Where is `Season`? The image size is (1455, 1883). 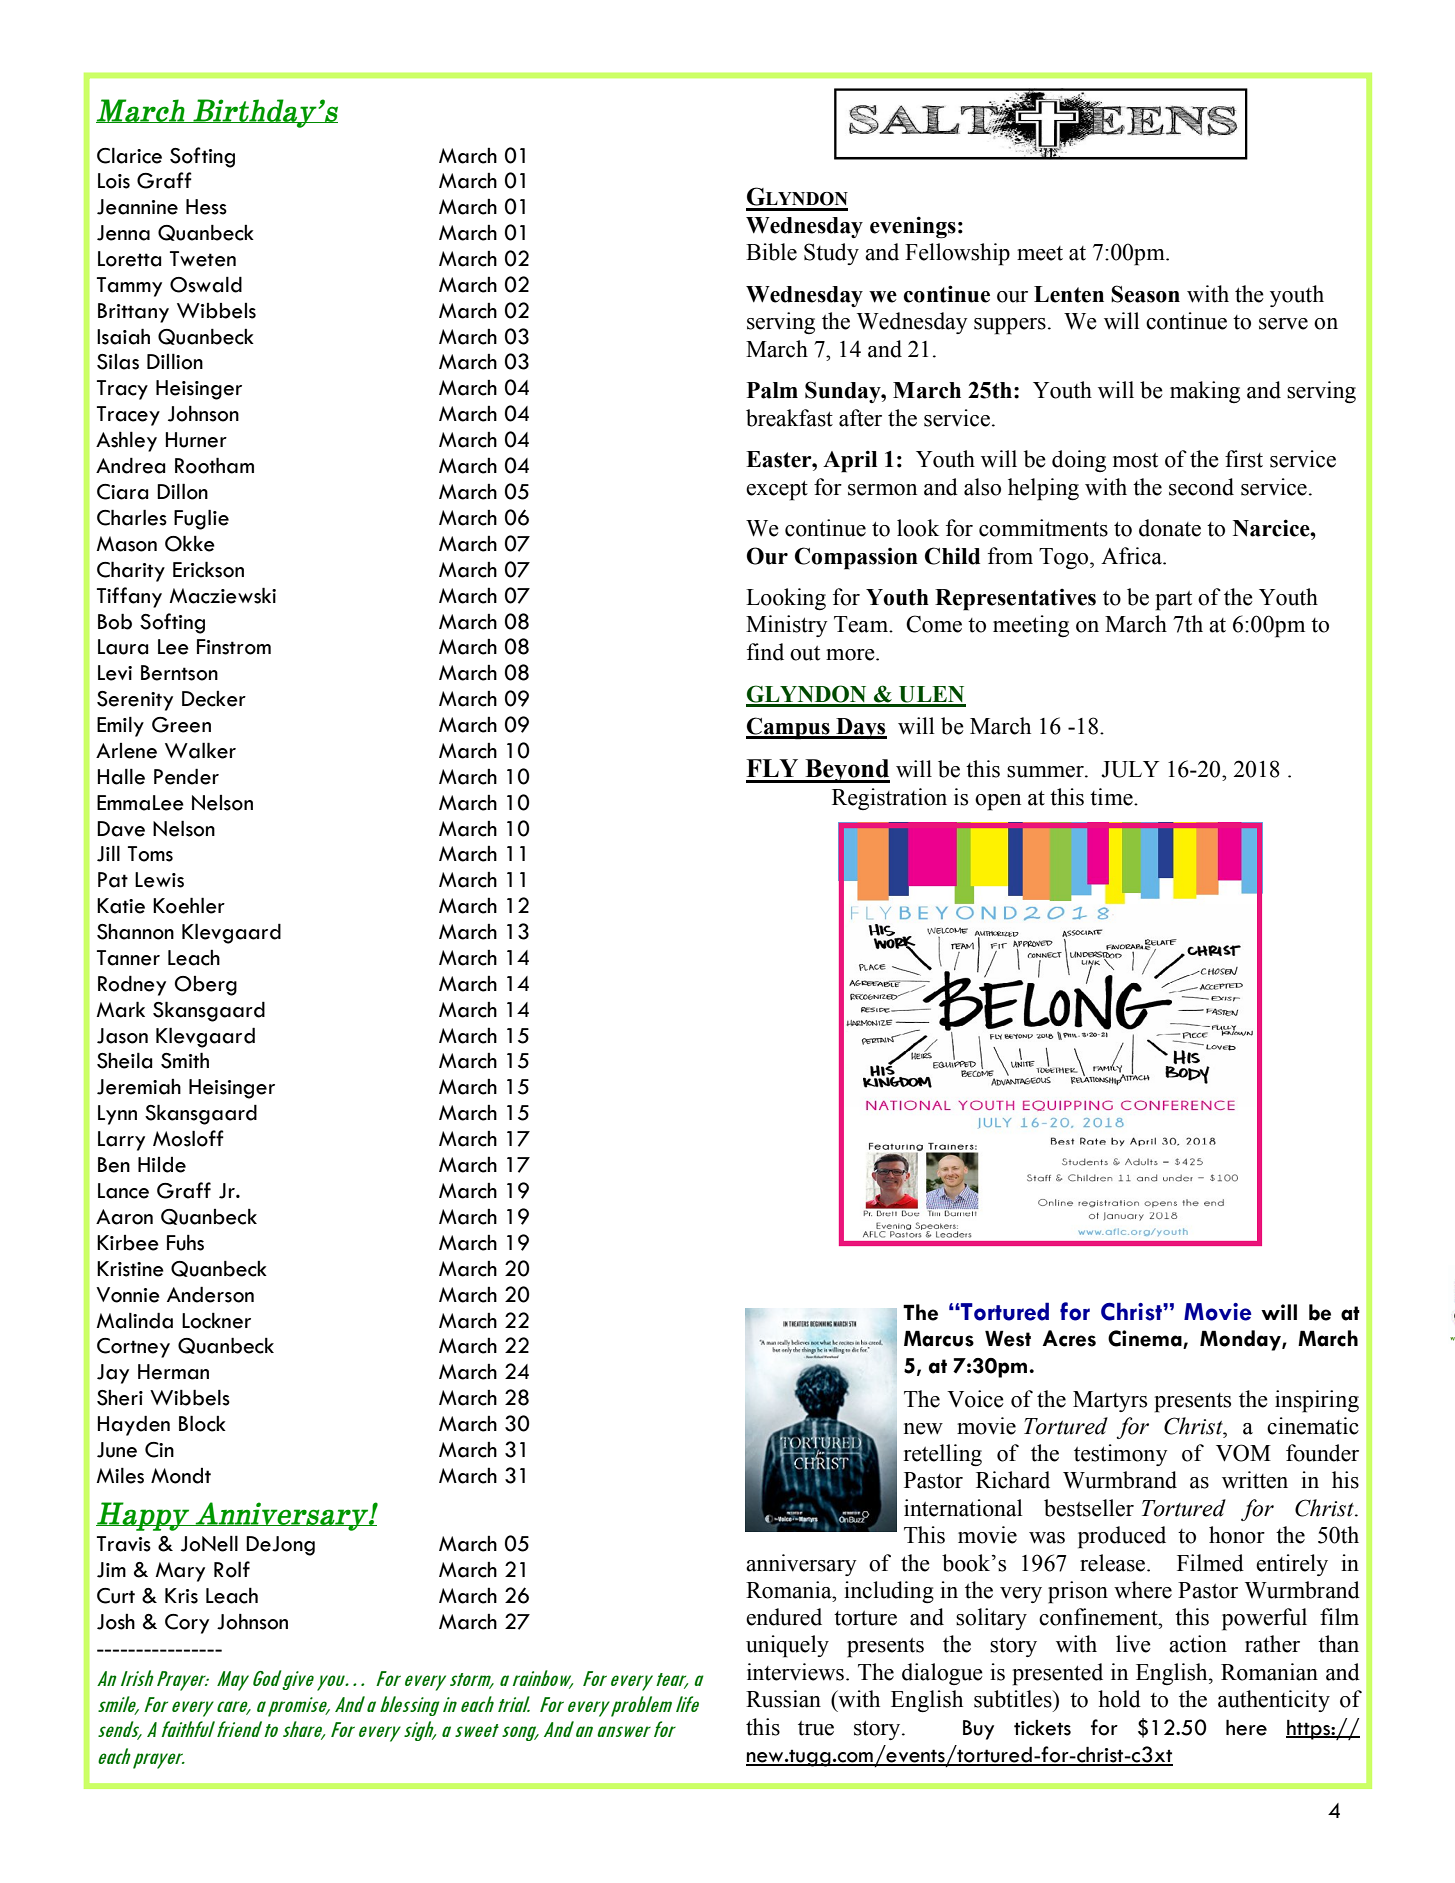
Season is located at coordinates (1145, 294).
